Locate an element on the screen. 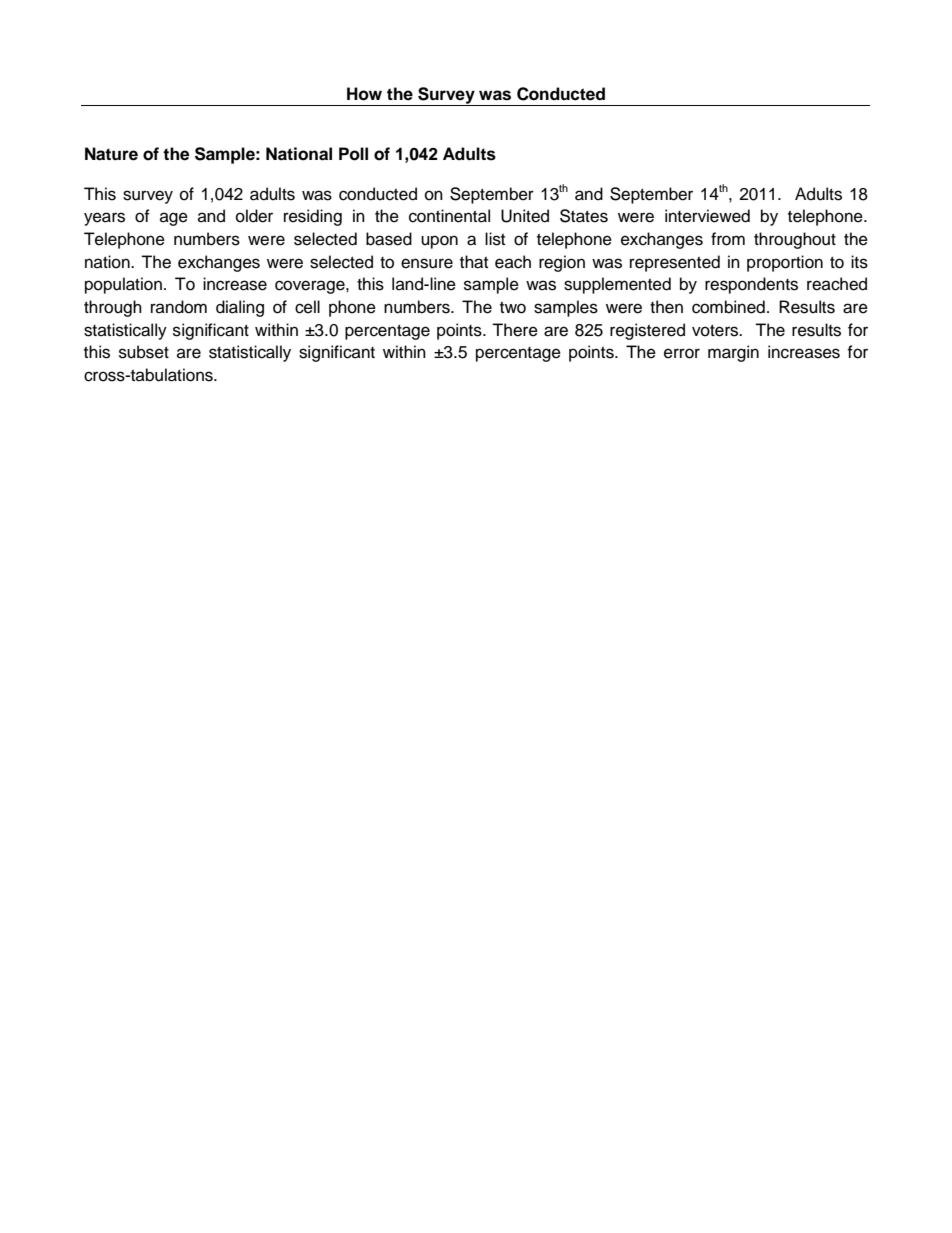 This screenshot has width=952, height=1233. that is located at coordinates (474, 262).
